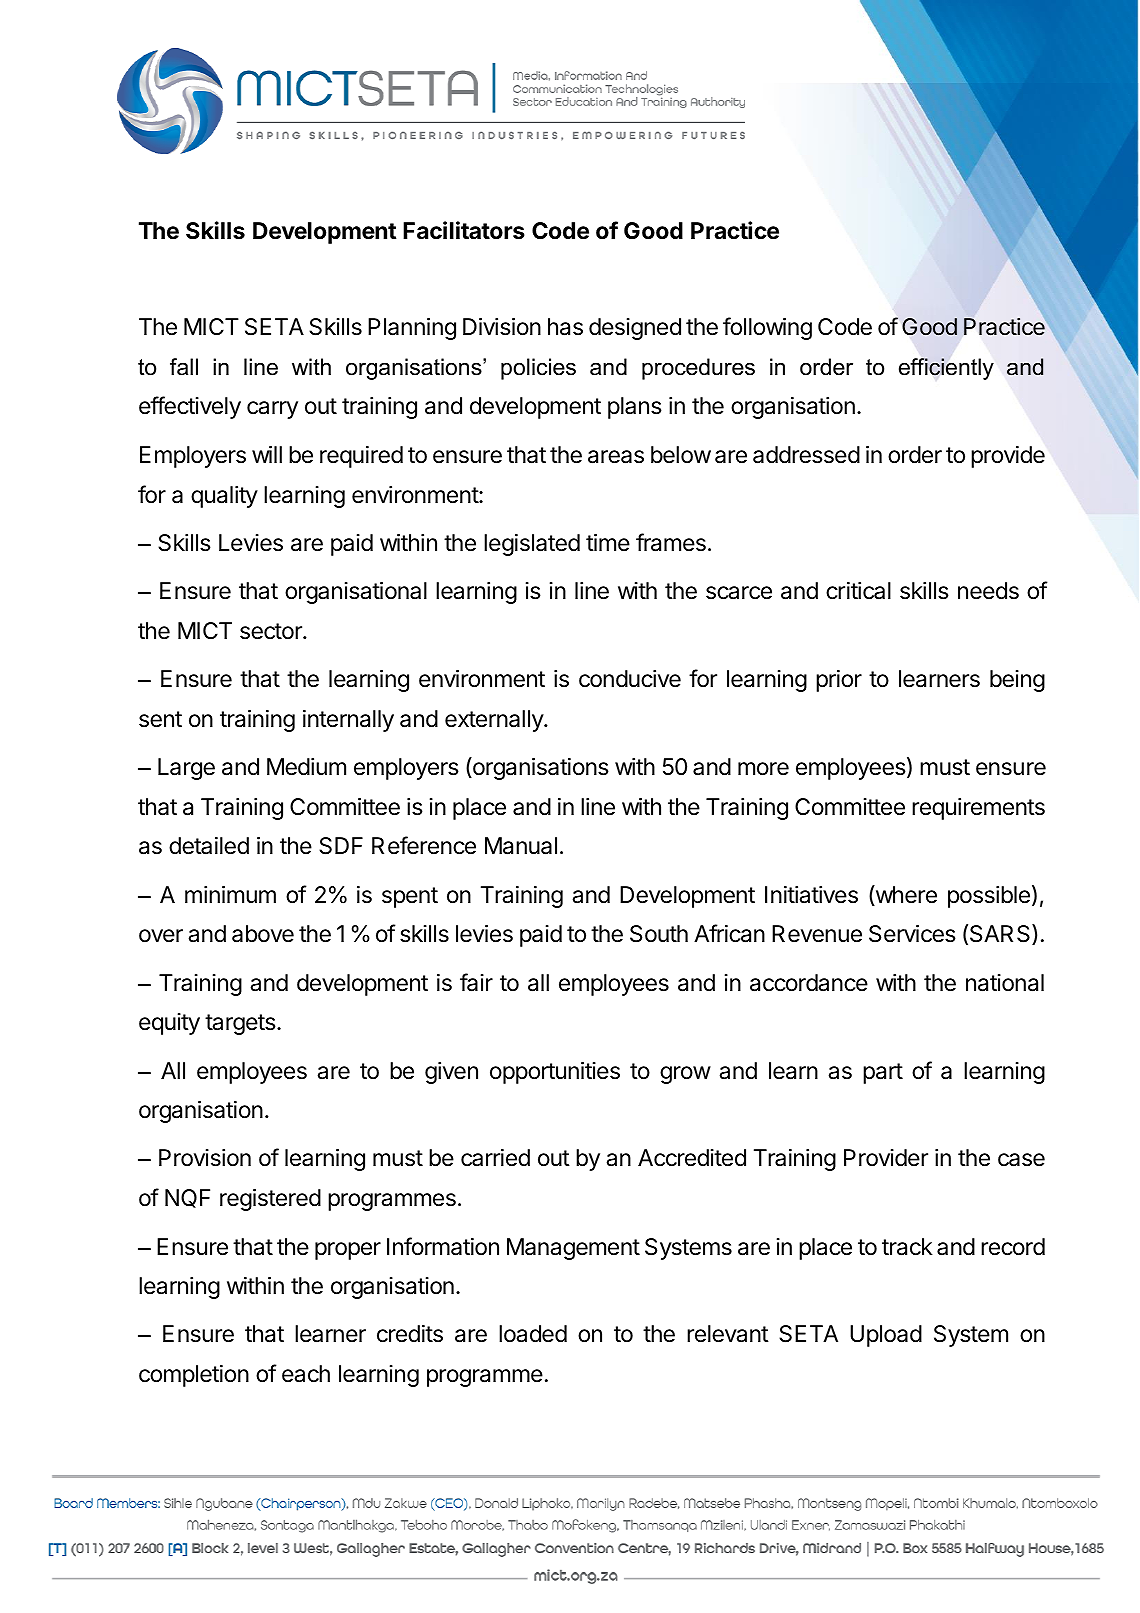 The width and height of the screenshot is (1140, 1613). Describe the element at coordinates (306, 767) in the screenshot. I see `Medium` at that location.
